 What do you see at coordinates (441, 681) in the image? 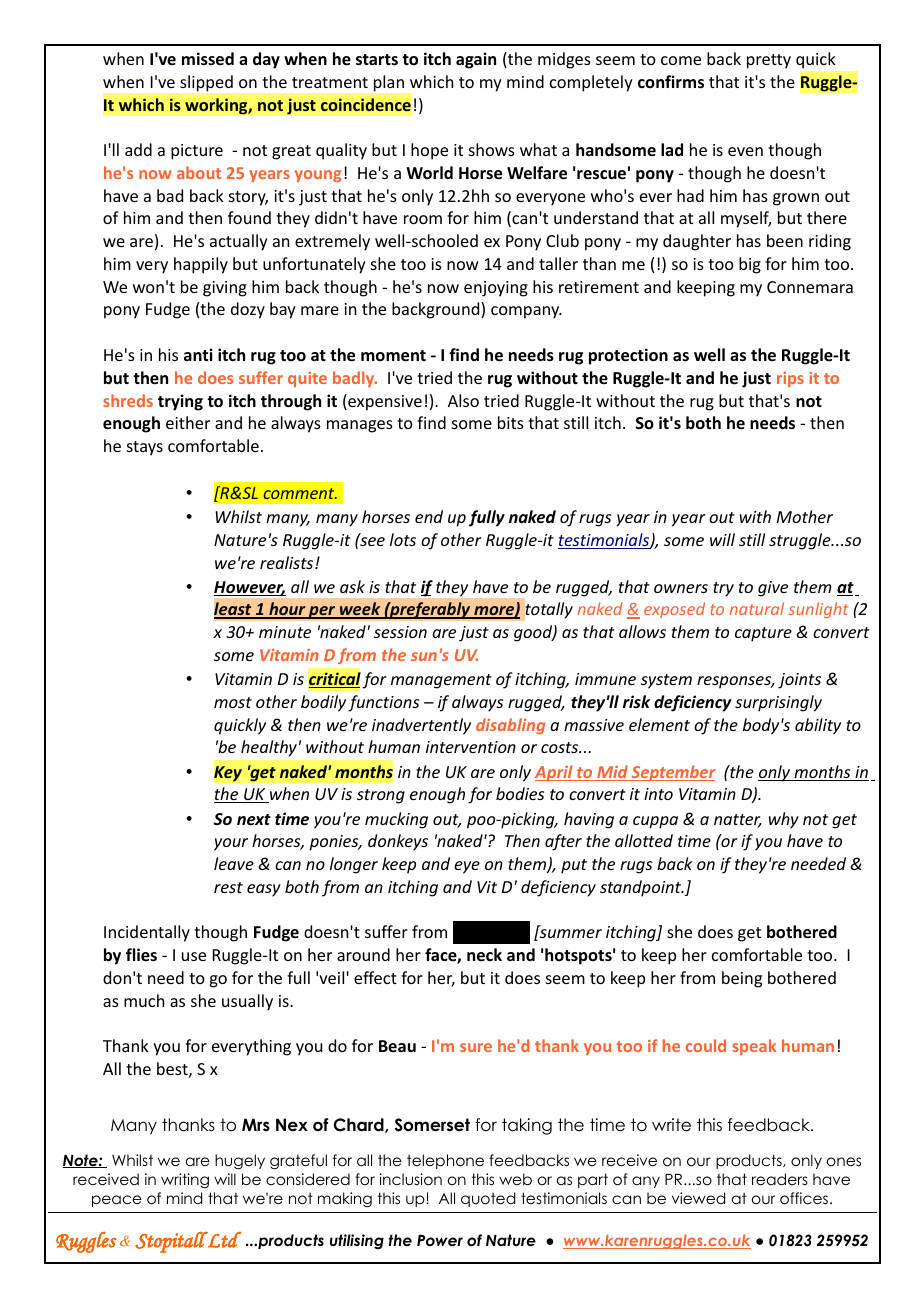
I see `management` at bounding box center [441, 681].
